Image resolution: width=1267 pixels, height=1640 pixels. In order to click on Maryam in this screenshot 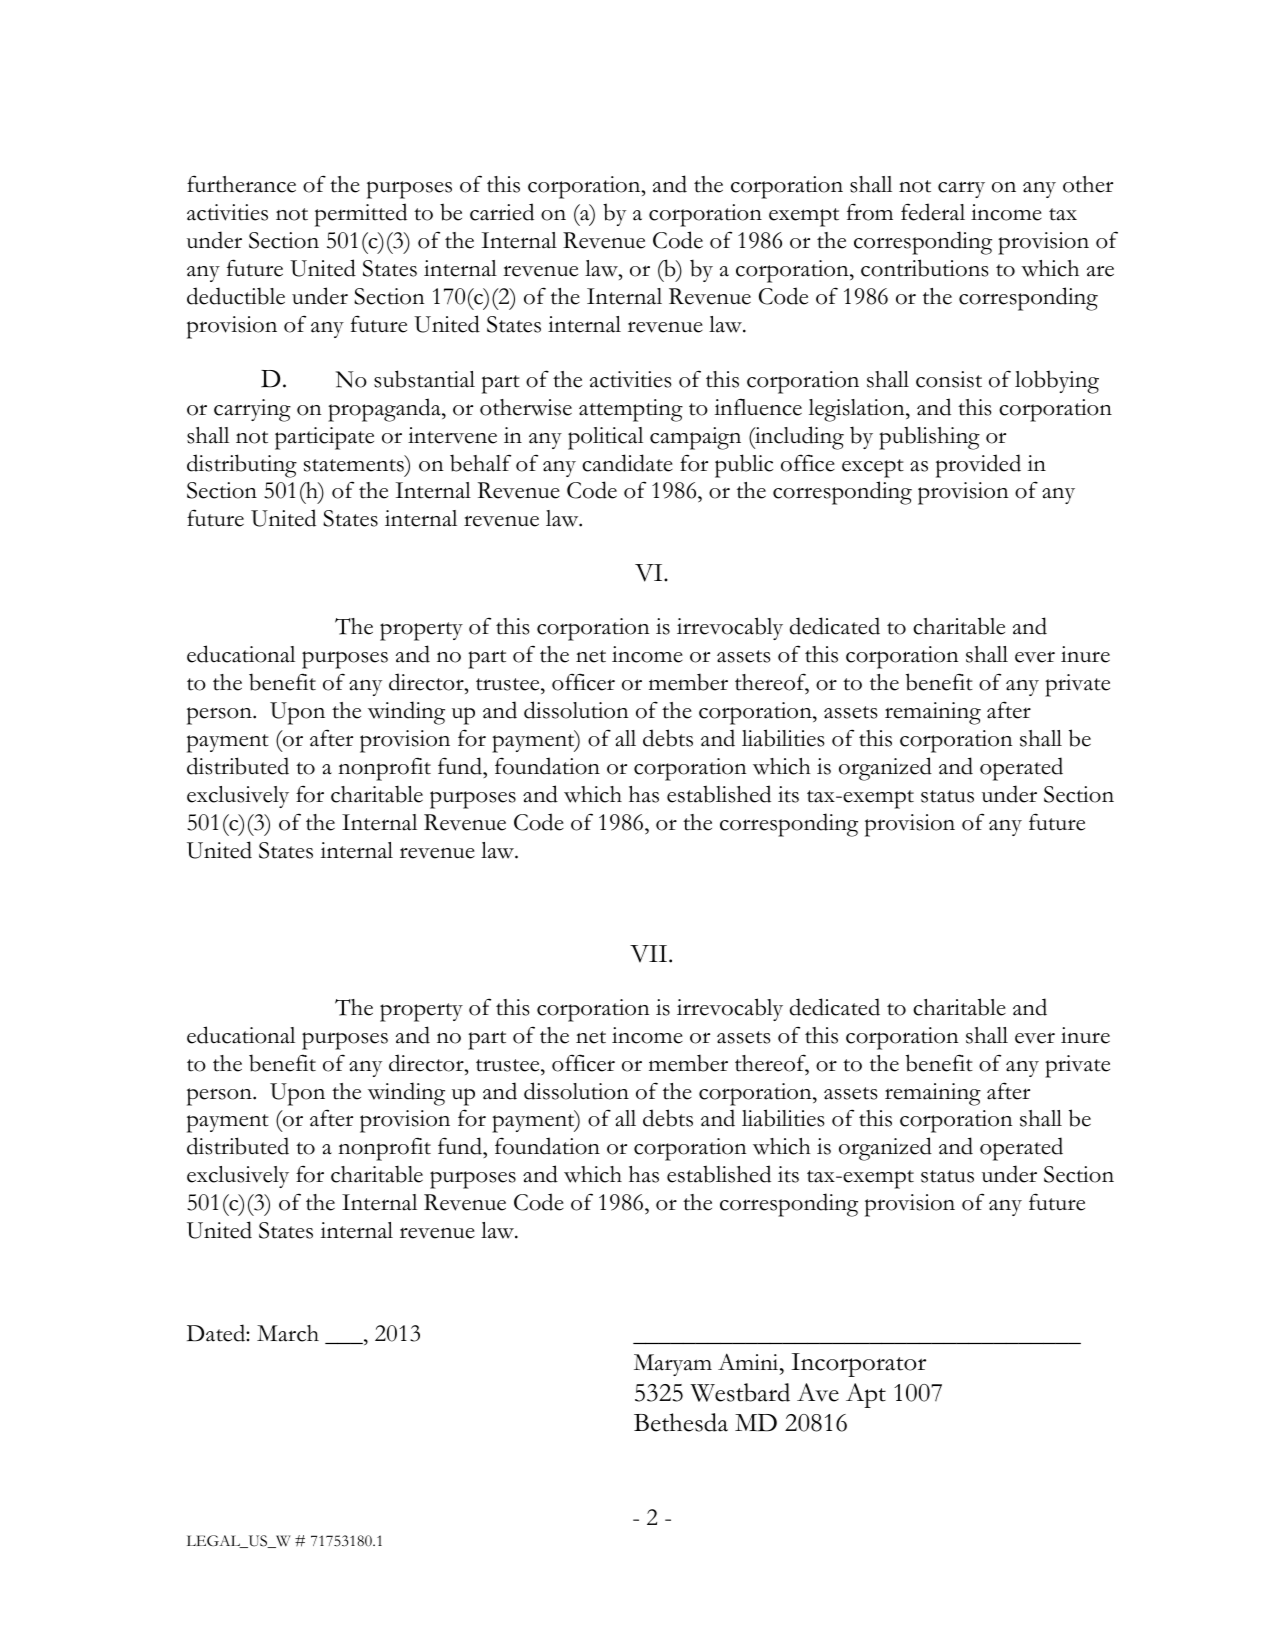, I will do `click(673, 1365)`.
